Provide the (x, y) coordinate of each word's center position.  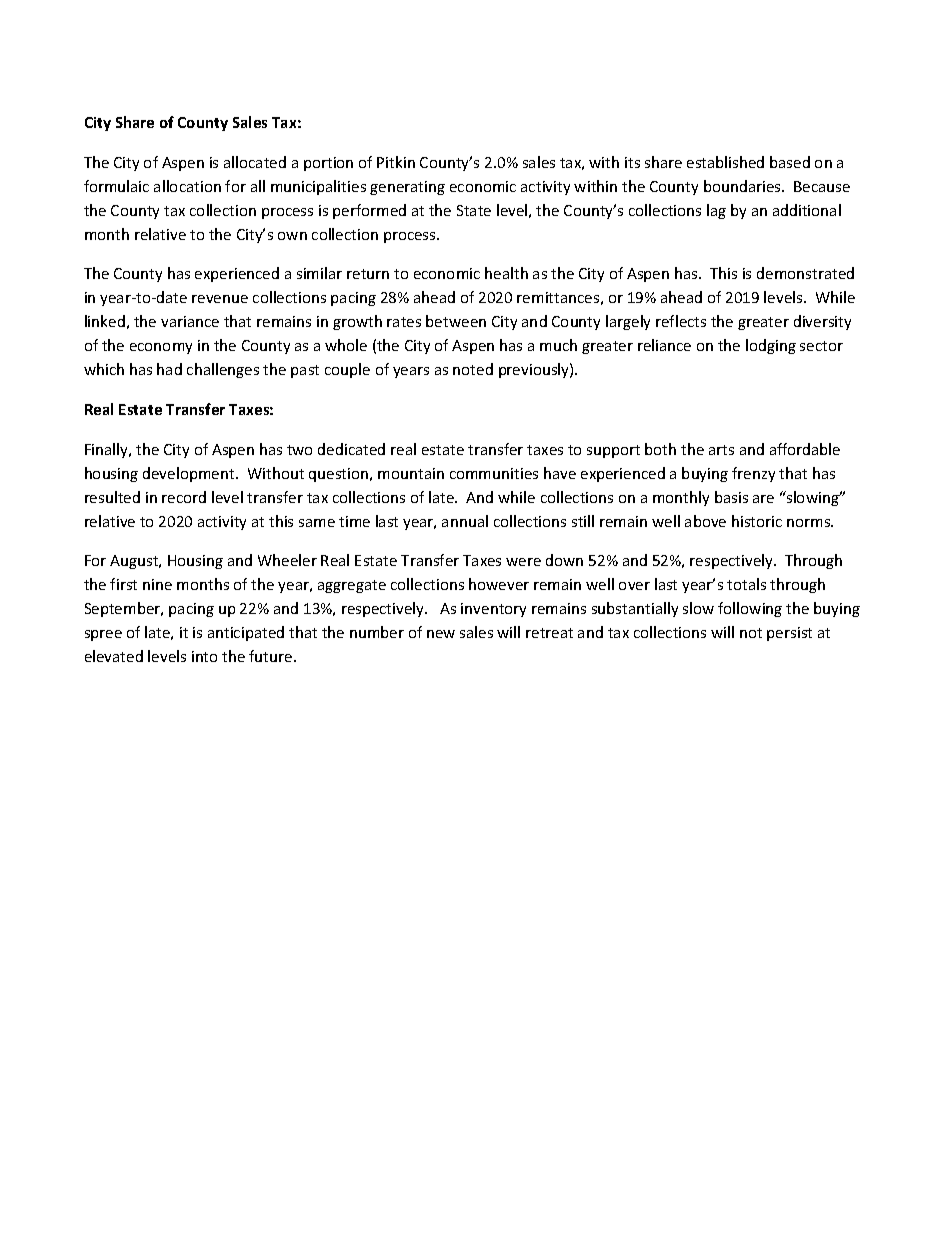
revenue (220, 299)
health (506, 273)
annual (465, 521)
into (204, 656)
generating (407, 188)
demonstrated (805, 273)
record (184, 497)
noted (473, 369)
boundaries (743, 186)
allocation (187, 186)
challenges (223, 370)
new (441, 634)
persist (789, 634)
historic (757, 521)
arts (721, 450)
